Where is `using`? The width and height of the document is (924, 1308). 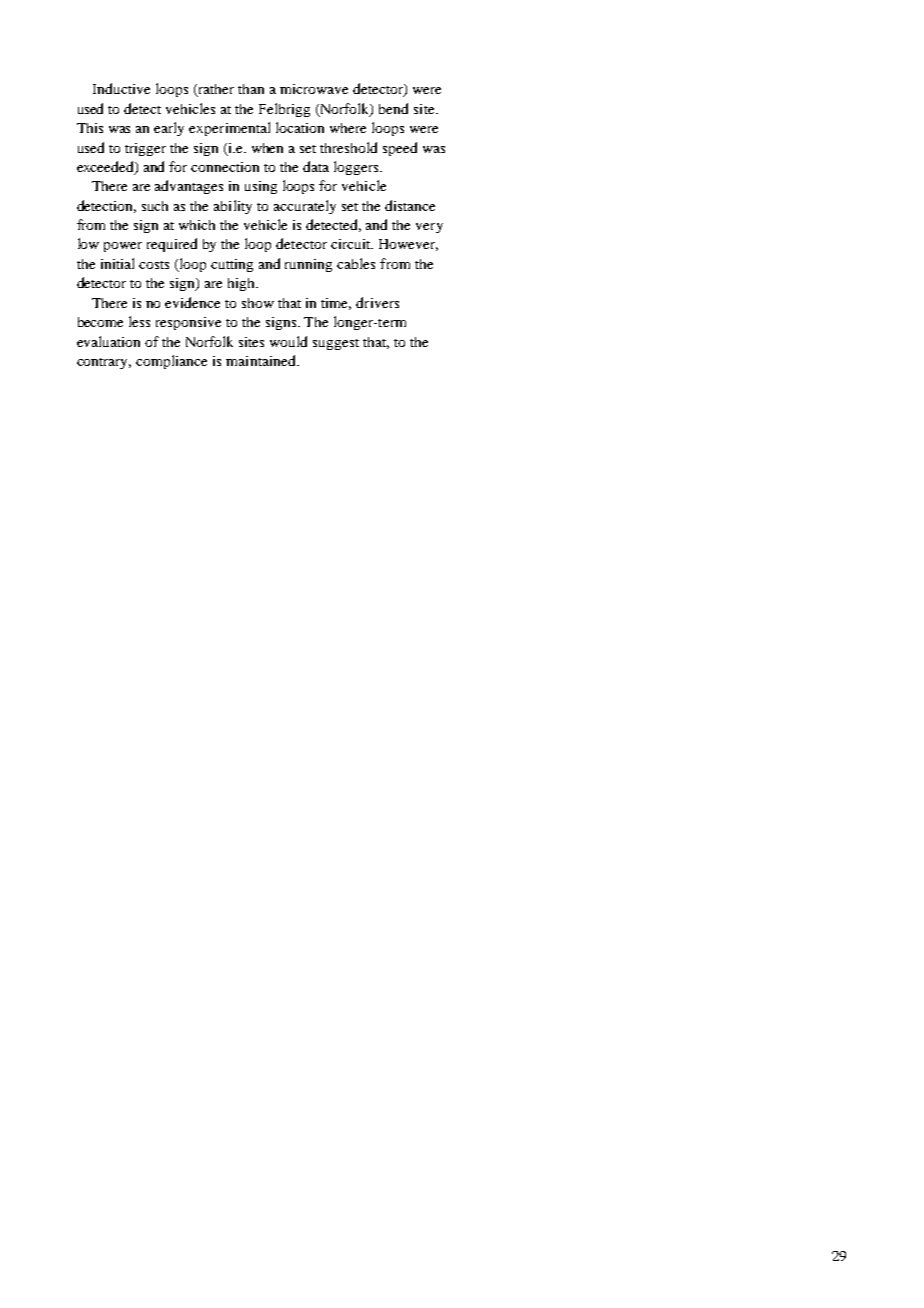
using is located at coordinates (261, 187).
